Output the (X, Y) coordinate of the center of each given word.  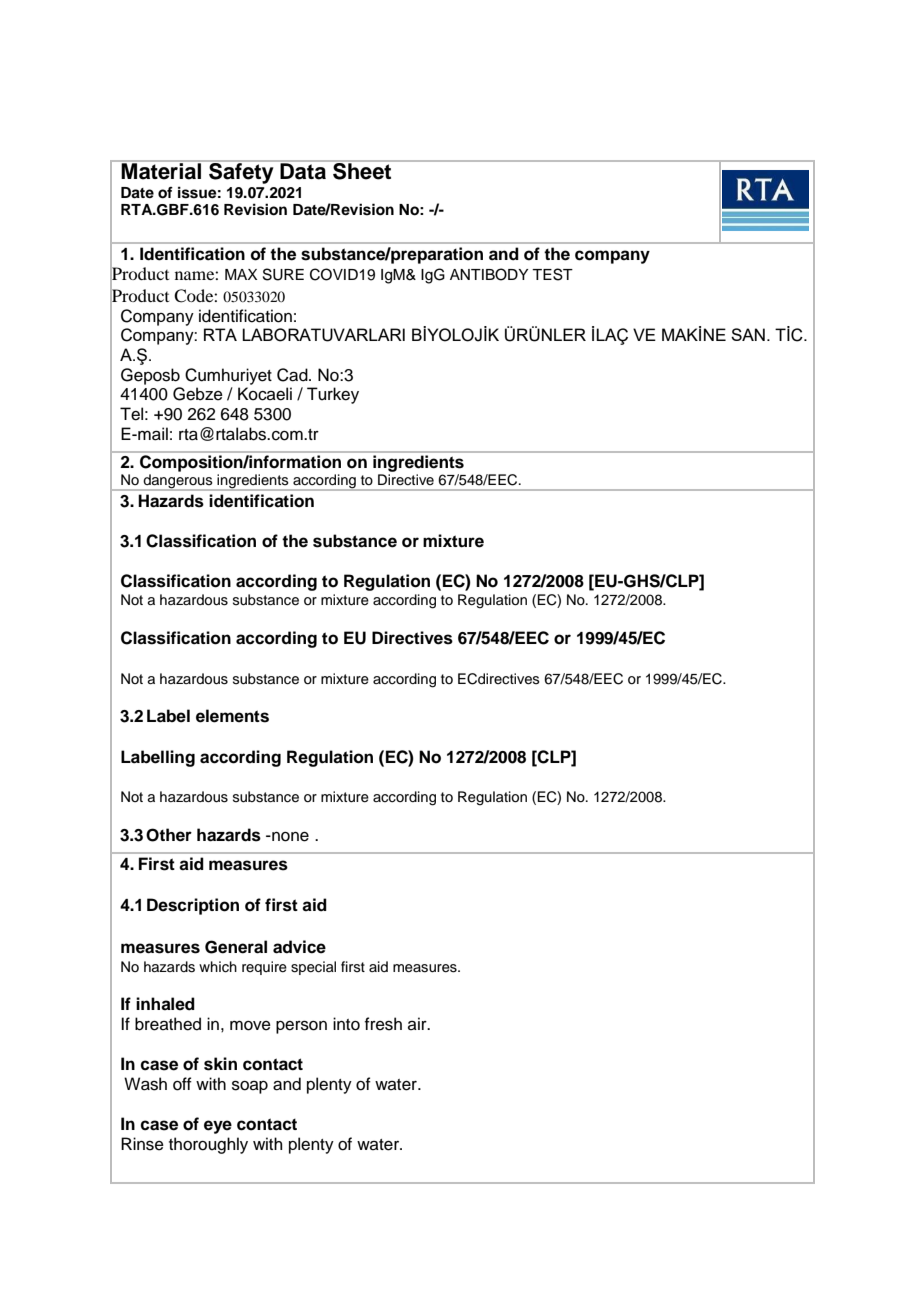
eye (218, 1127)
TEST (552, 274)
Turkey (333, 395)
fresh (383, 1024)
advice (299, 947)
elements (232, 716)
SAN (748, 334)
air (418, 1023)
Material (161, 170)
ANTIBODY (489, 274)
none (289, 837)
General (236, 947)
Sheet (362, 170)
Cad (293, 375)
